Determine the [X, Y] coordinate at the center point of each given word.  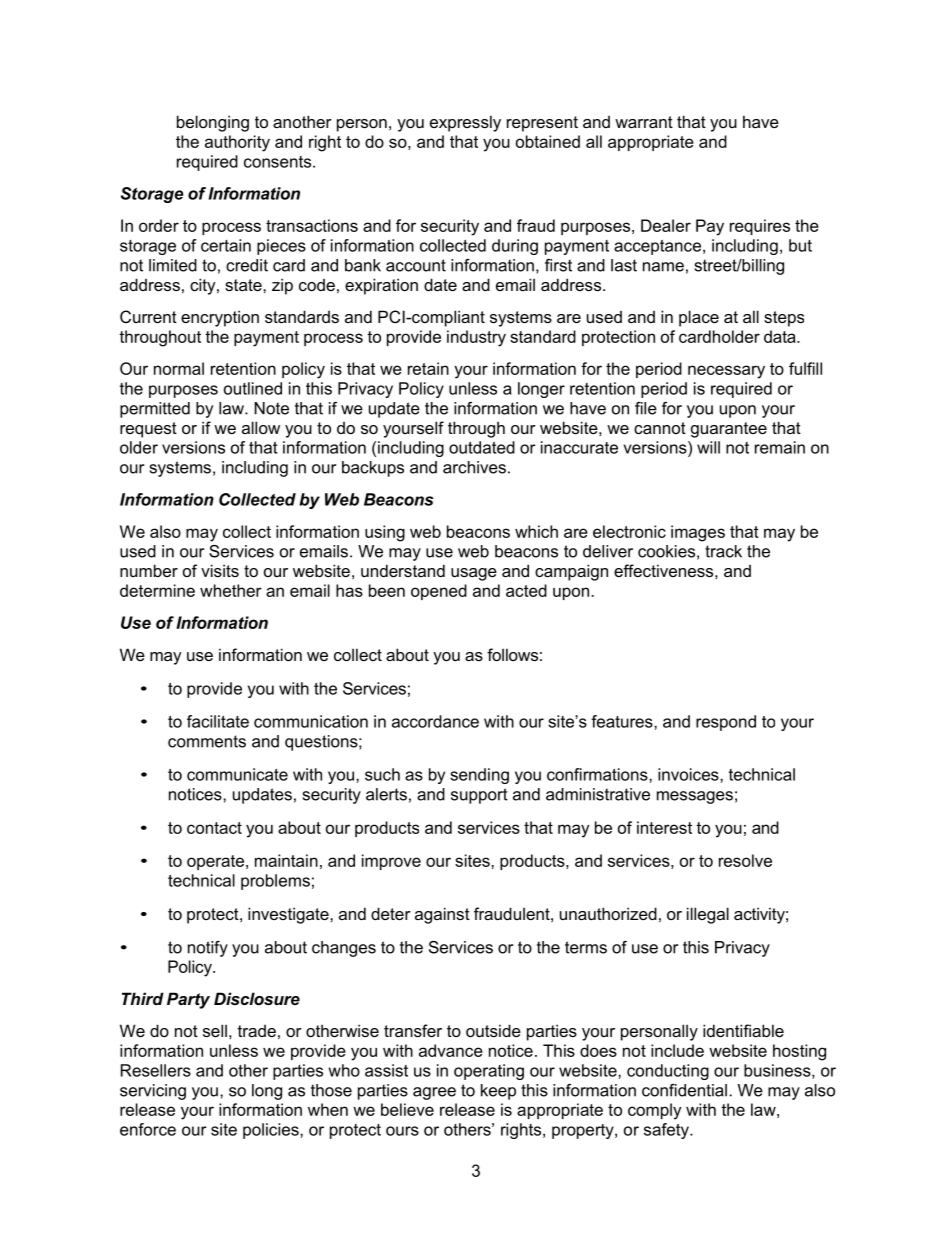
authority [237, 143]
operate [215, 862]
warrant [644, 122]
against [442, 915]
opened [439, 592]
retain [428, 368]
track [723, 551]
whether [231, 590]
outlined [253, 388]
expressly [465, 123]
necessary [726, 372]
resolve [745, 860]
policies [272, 1131]
